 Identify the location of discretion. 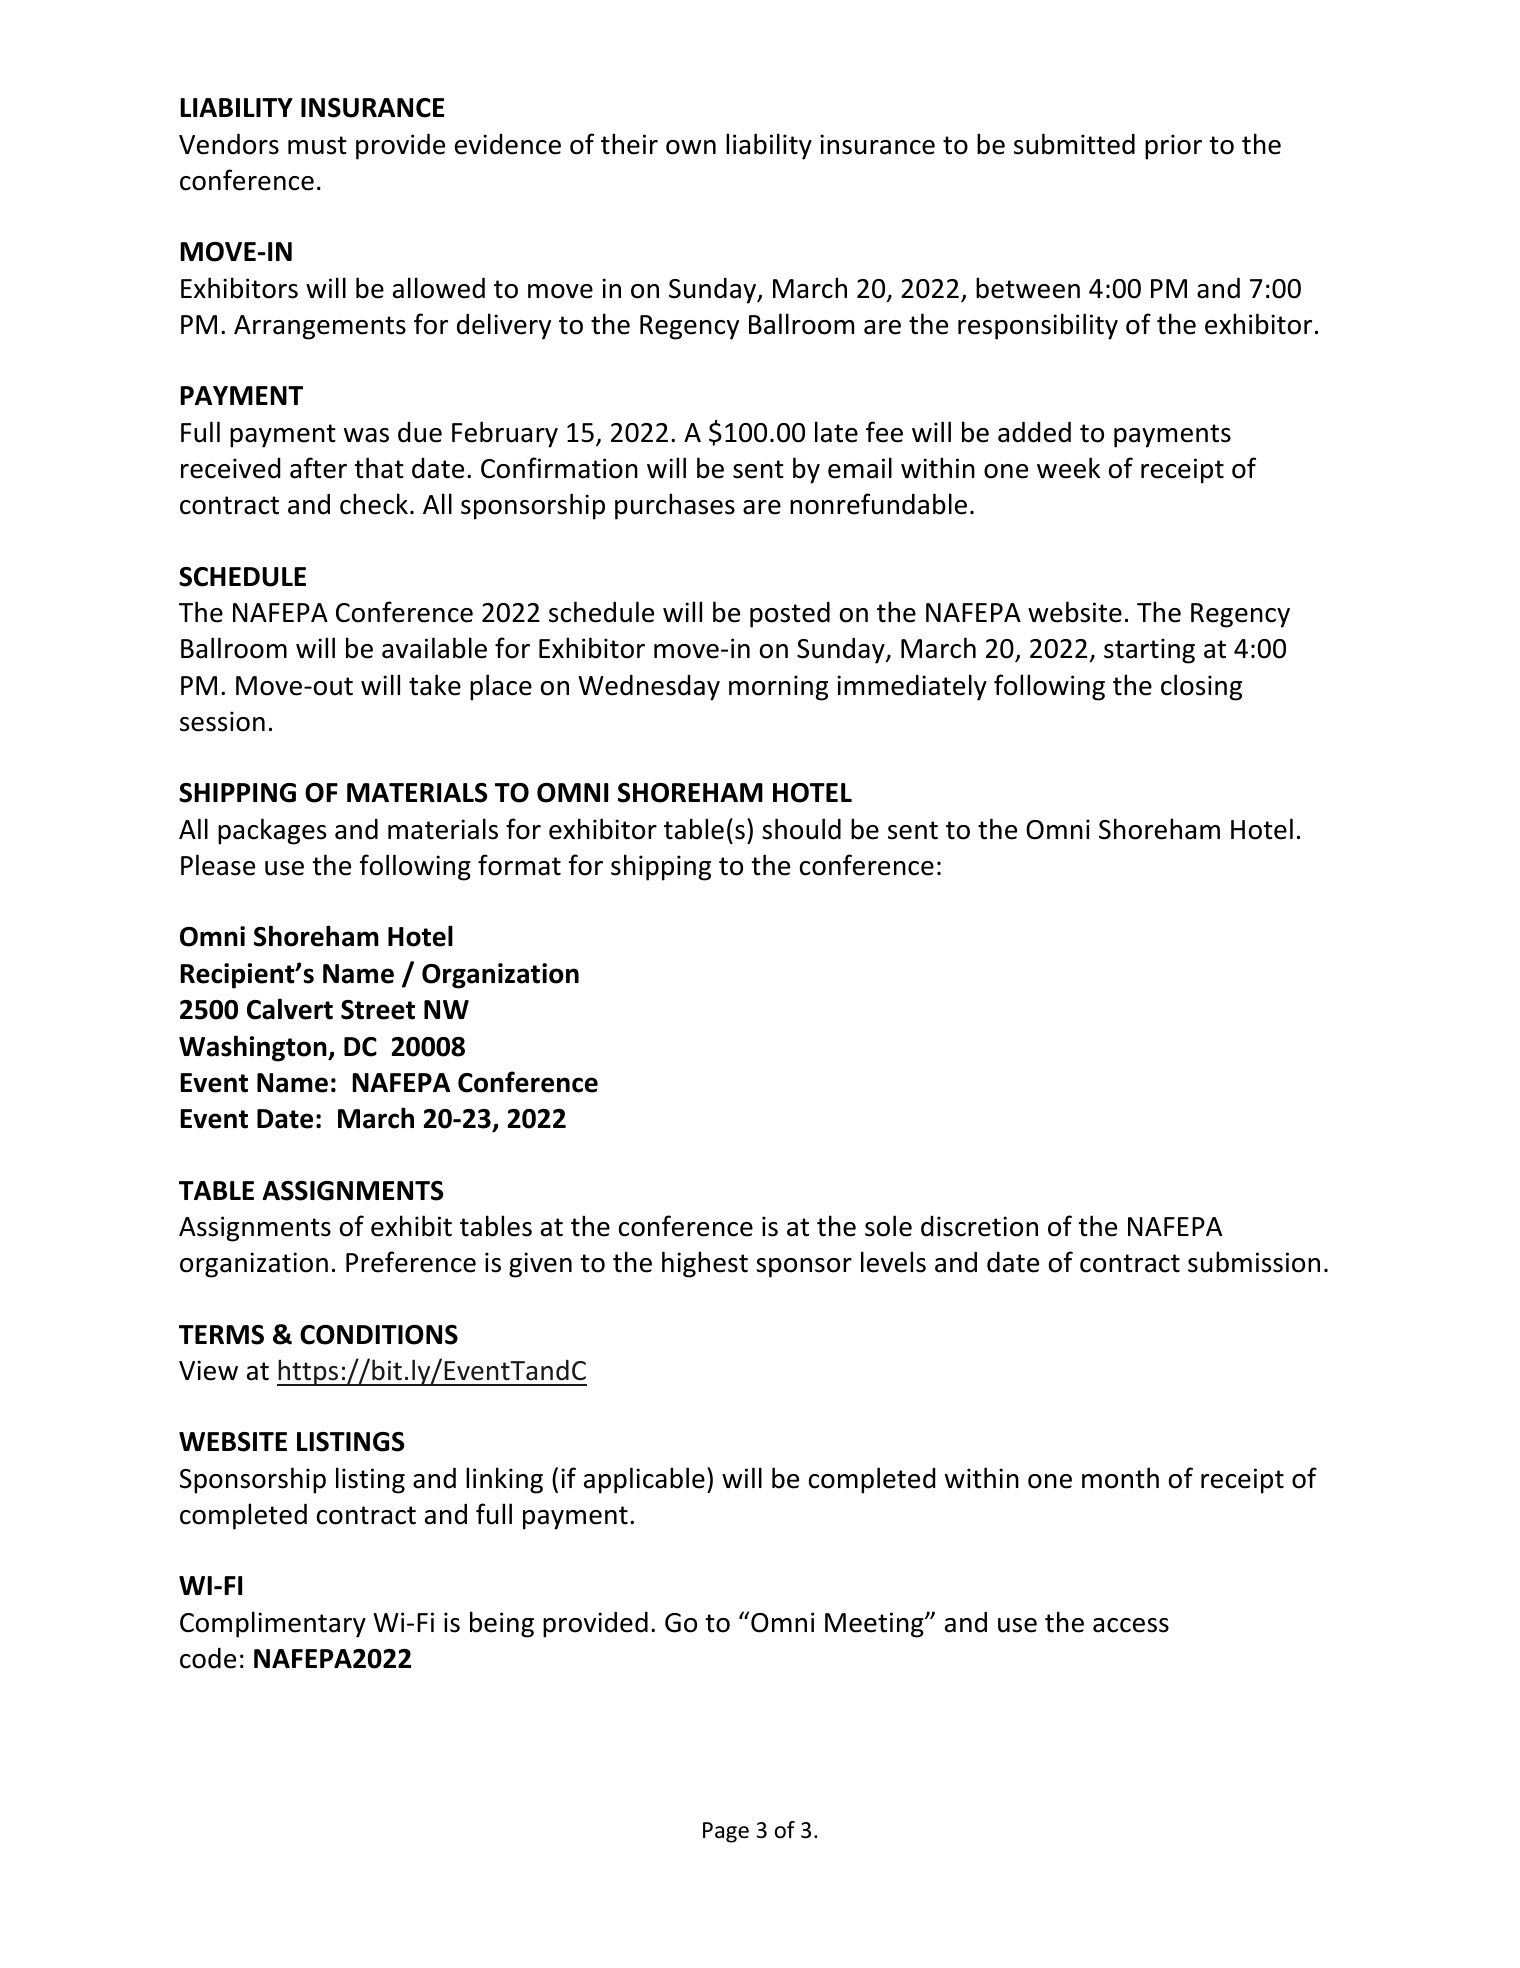
(979, 1226).
